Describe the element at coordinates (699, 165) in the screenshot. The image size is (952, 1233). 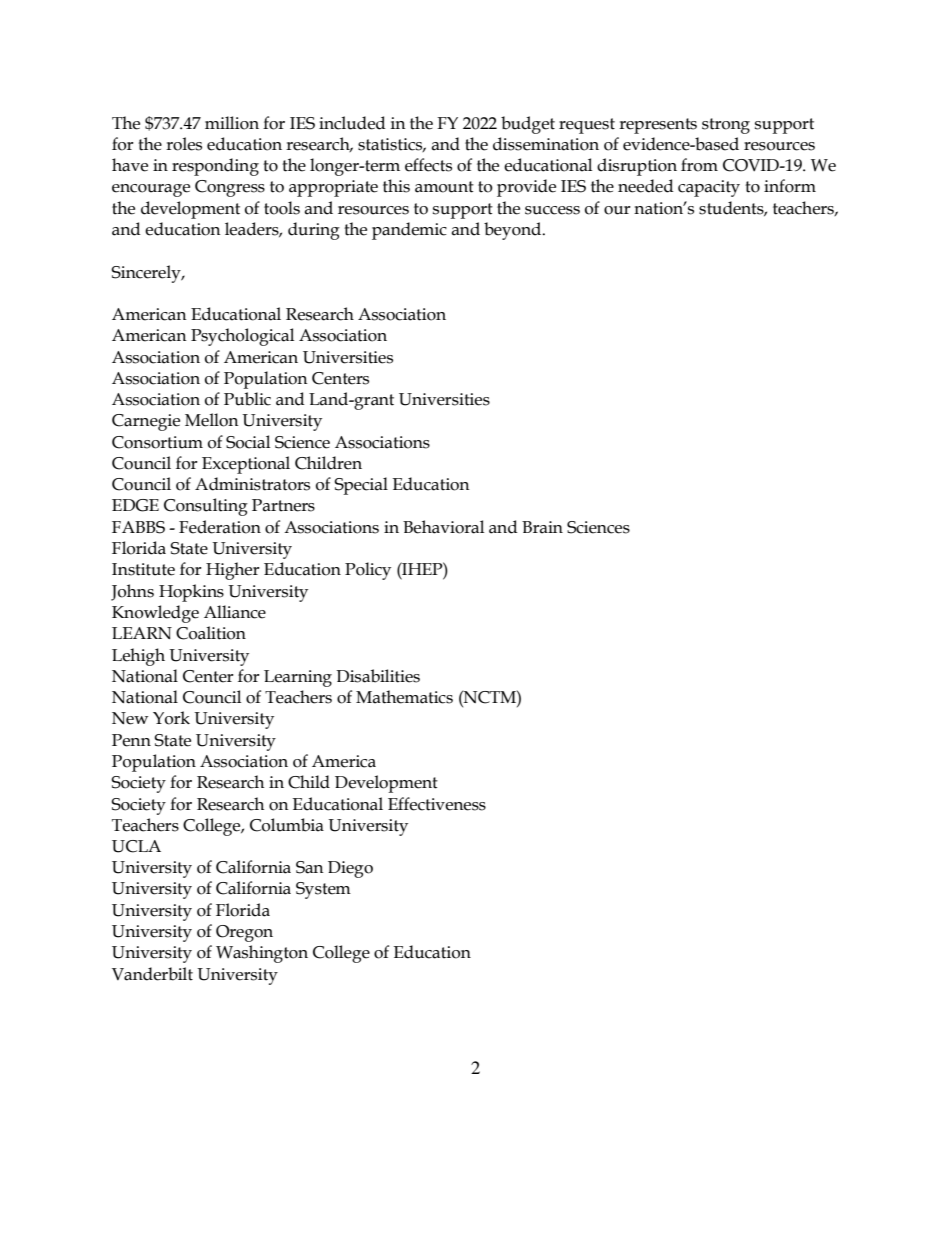
I see `from` at that location.
